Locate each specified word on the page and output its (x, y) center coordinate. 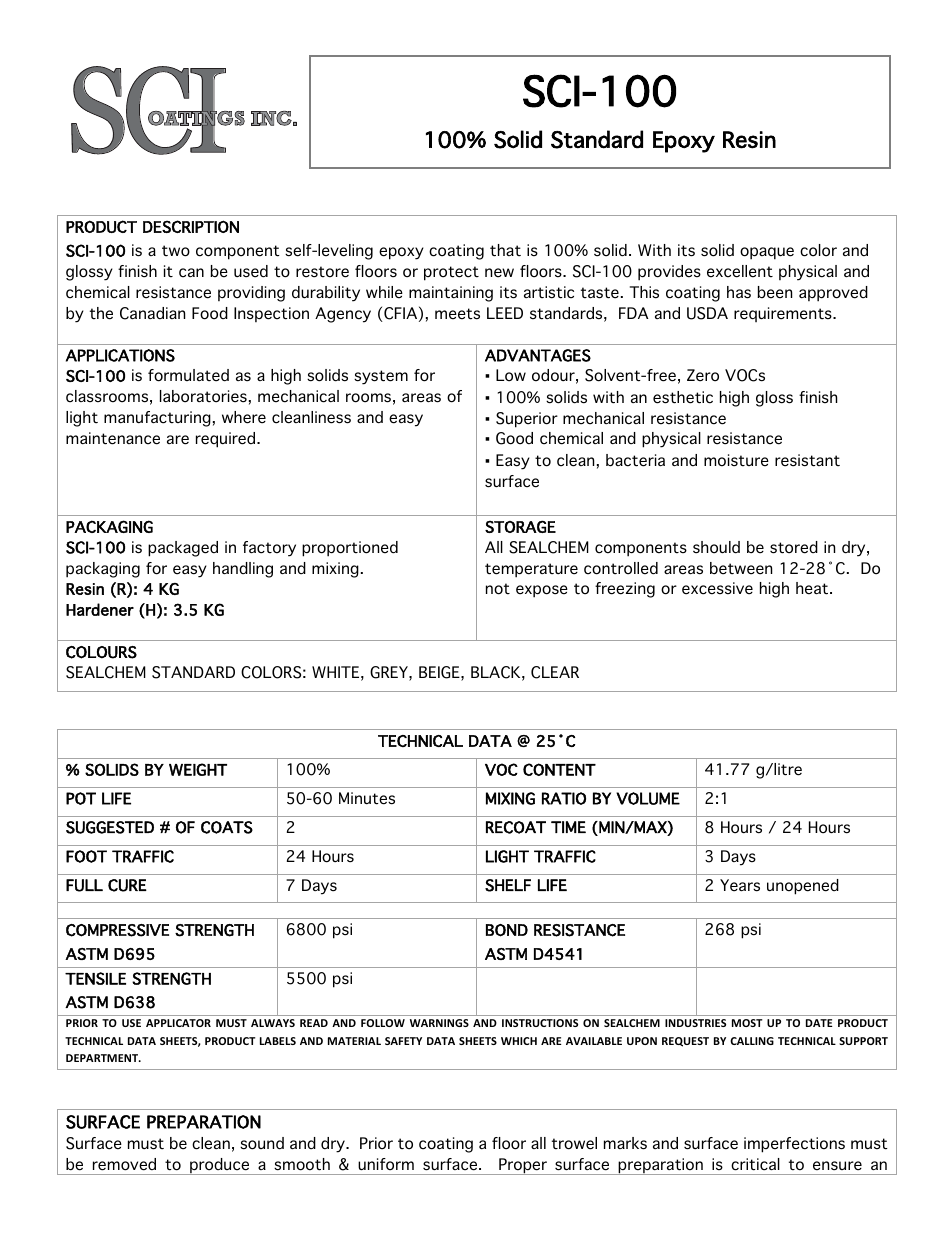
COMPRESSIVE (117, 930)
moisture (736, 460)
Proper (523, 1166)
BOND (507, 930)
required (227, 440)
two (176, 251)
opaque (767, 253)
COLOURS (101, 652)
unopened (803, 887)
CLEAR (555, 672)
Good (514, 438)
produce (219, 1166)
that (505, 250)
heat (813, 588)
